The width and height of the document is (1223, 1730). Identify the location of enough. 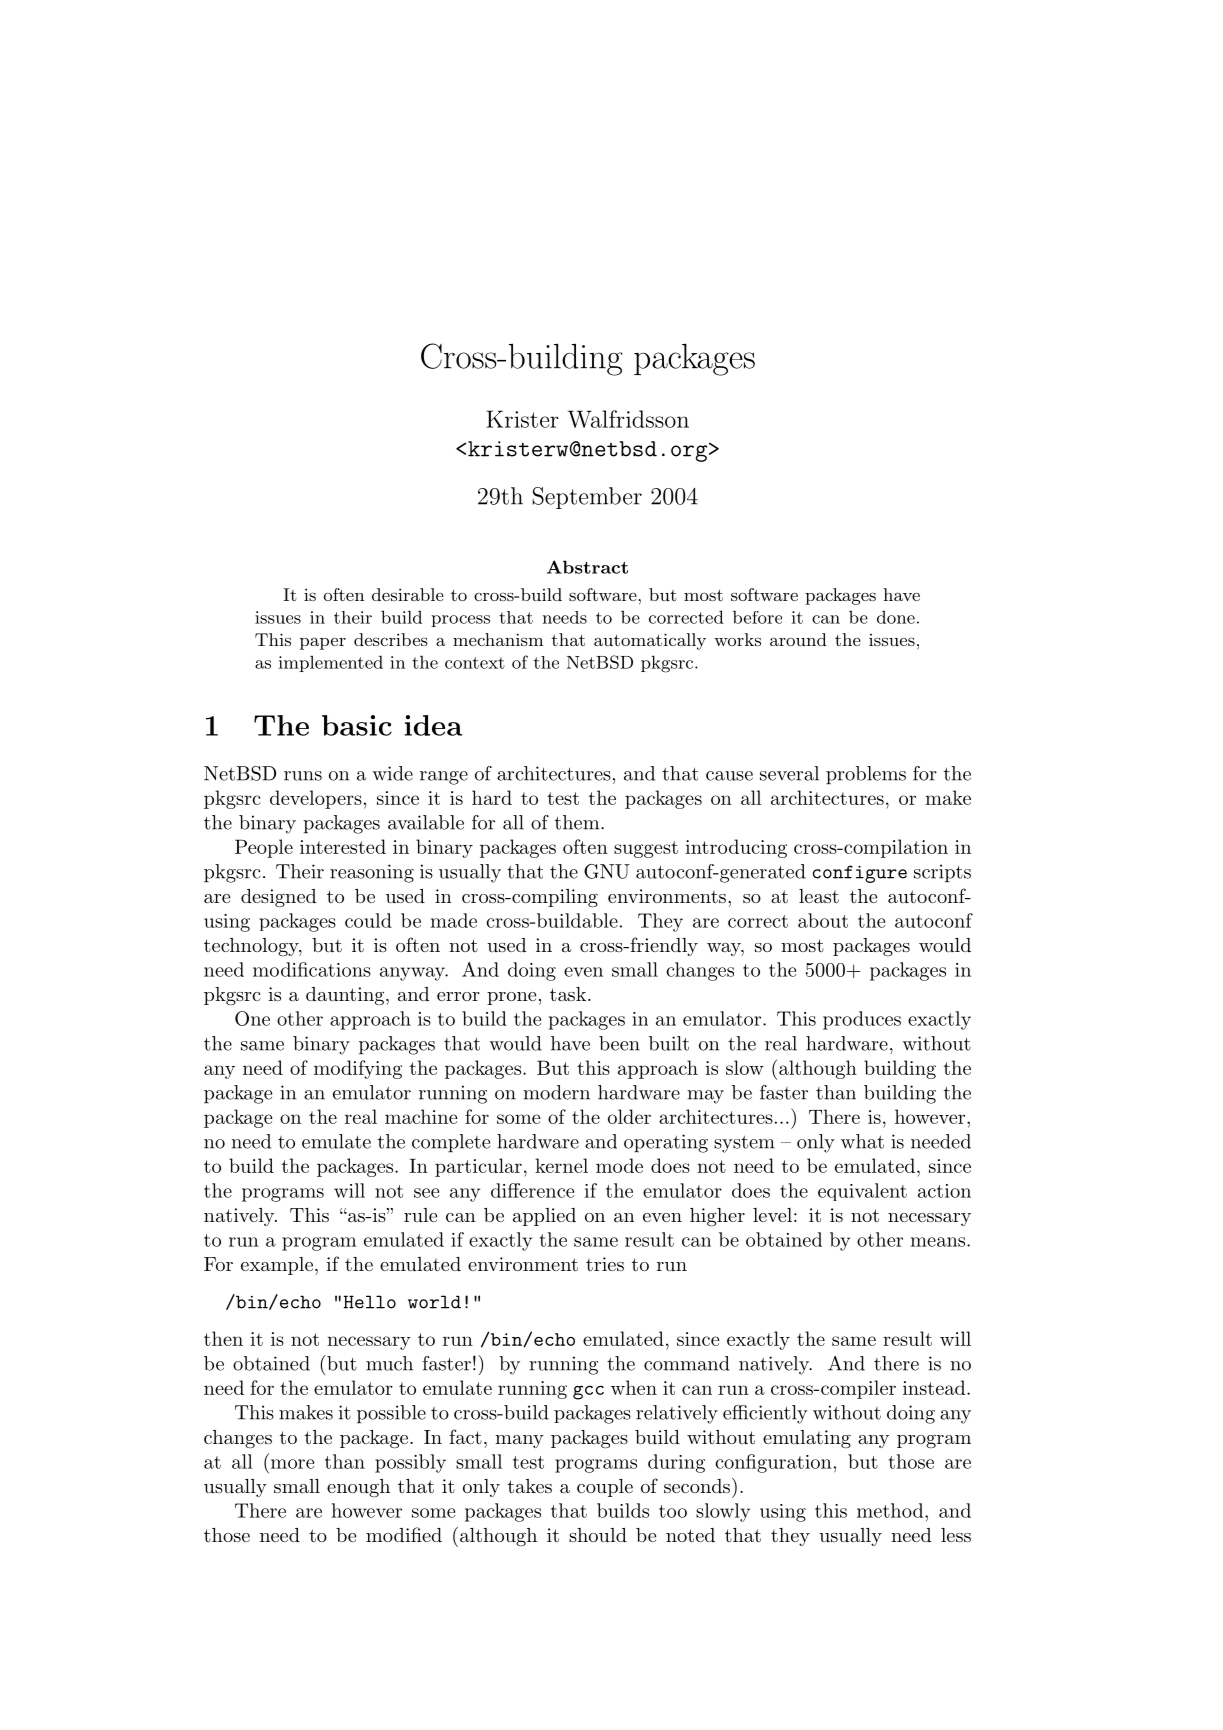
(358, 1488).
